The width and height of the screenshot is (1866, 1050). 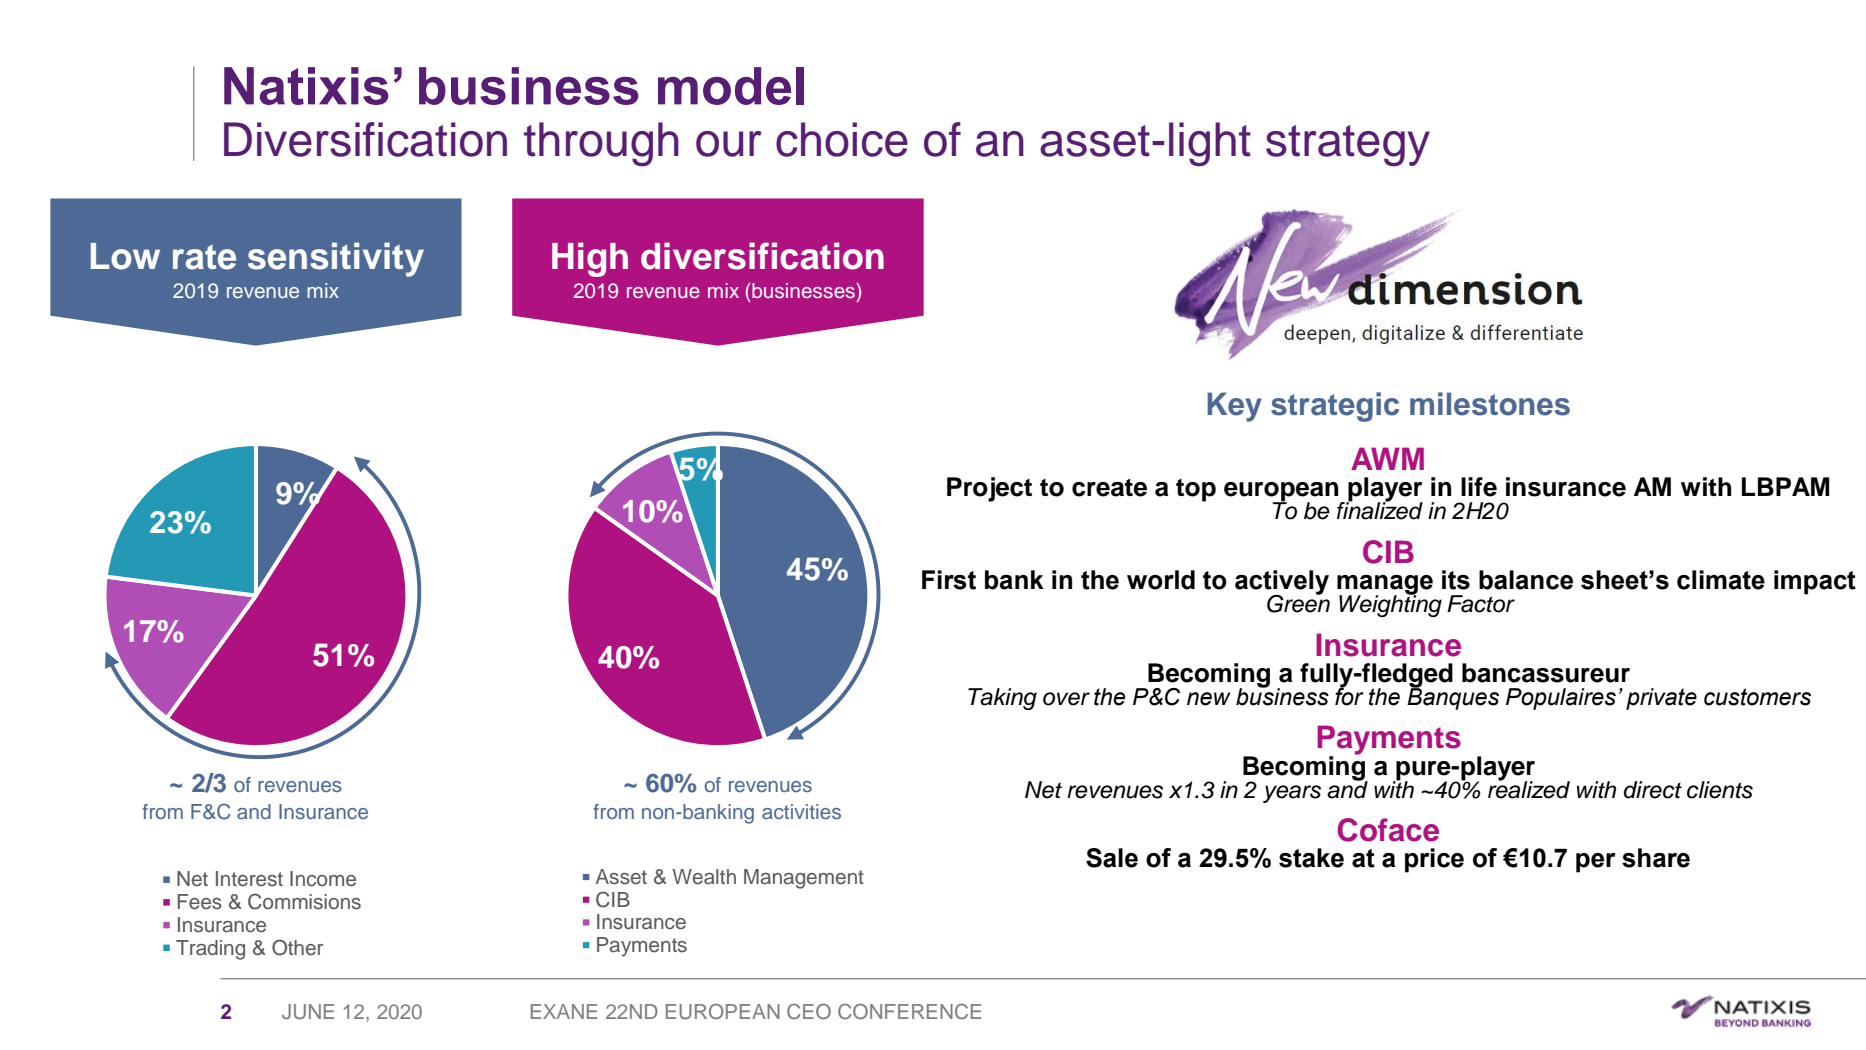 What do you see at coordinates (1002, 699) in the screenshot?
I see `Taking` at bounding box center [1002, 699].
